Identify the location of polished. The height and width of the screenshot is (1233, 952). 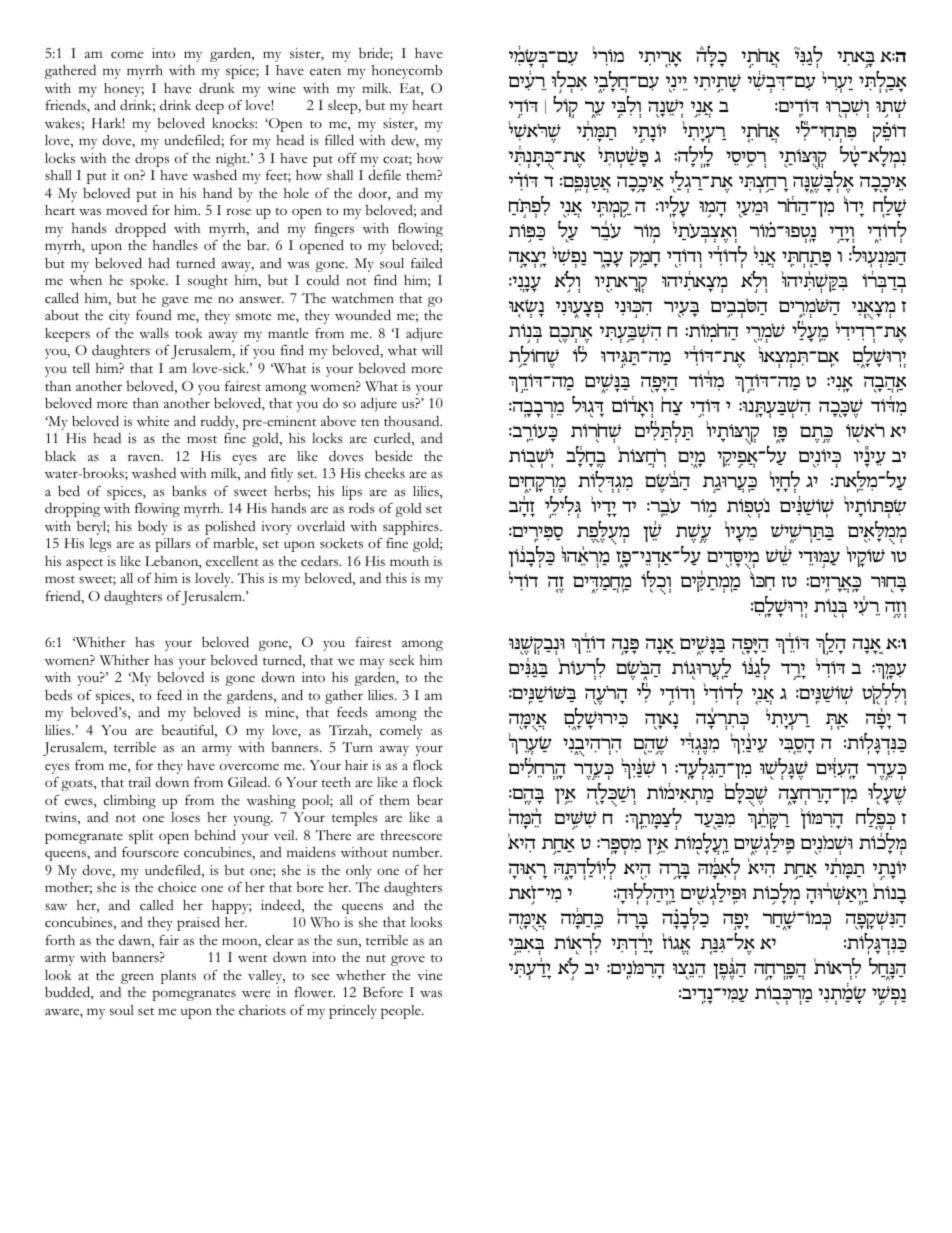
(230, 528).
